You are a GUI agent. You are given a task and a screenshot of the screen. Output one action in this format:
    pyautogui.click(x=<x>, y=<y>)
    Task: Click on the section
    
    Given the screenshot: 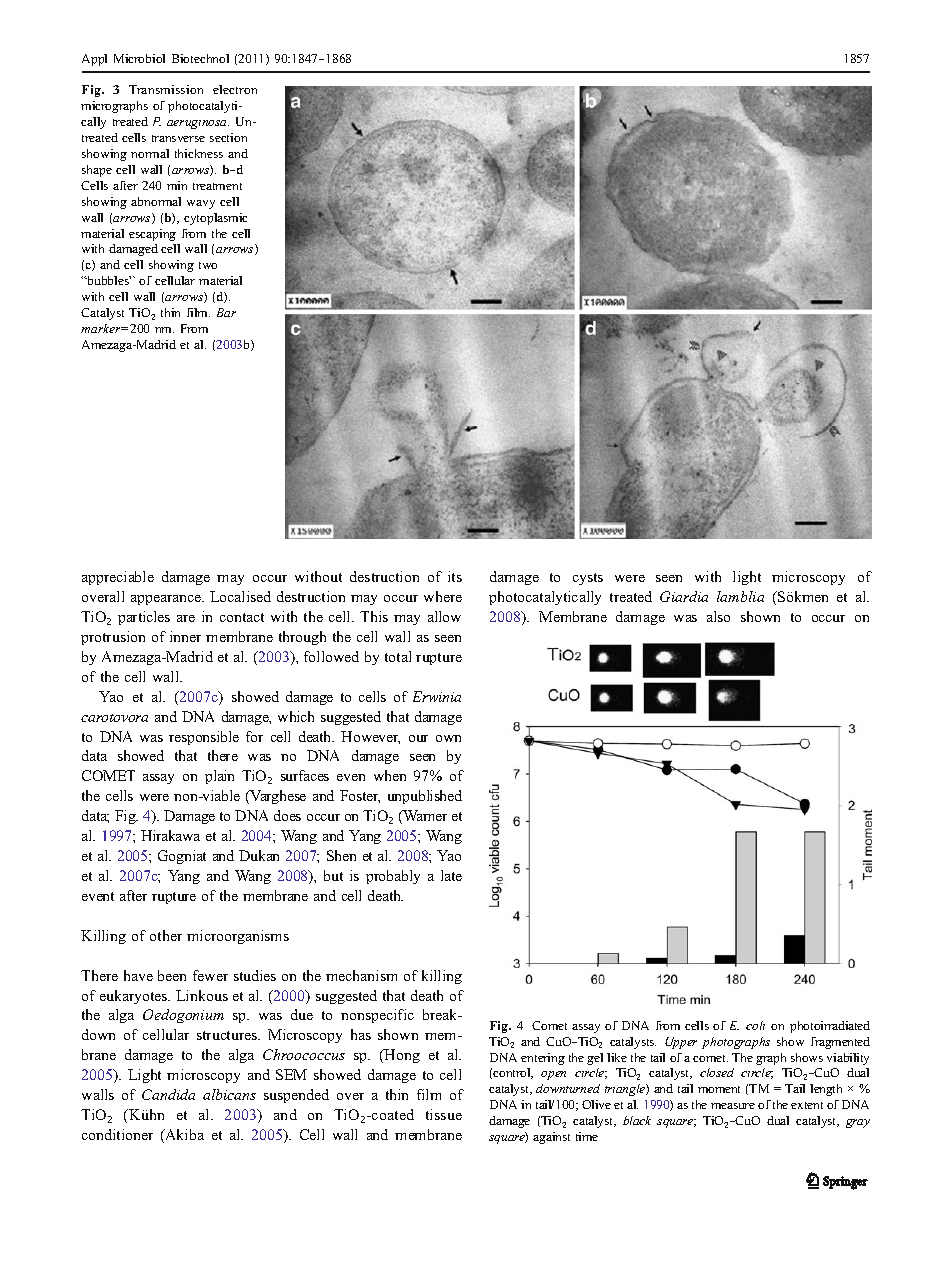 What is the action you would take?
    pyautogui.click(x=228, y=137)
